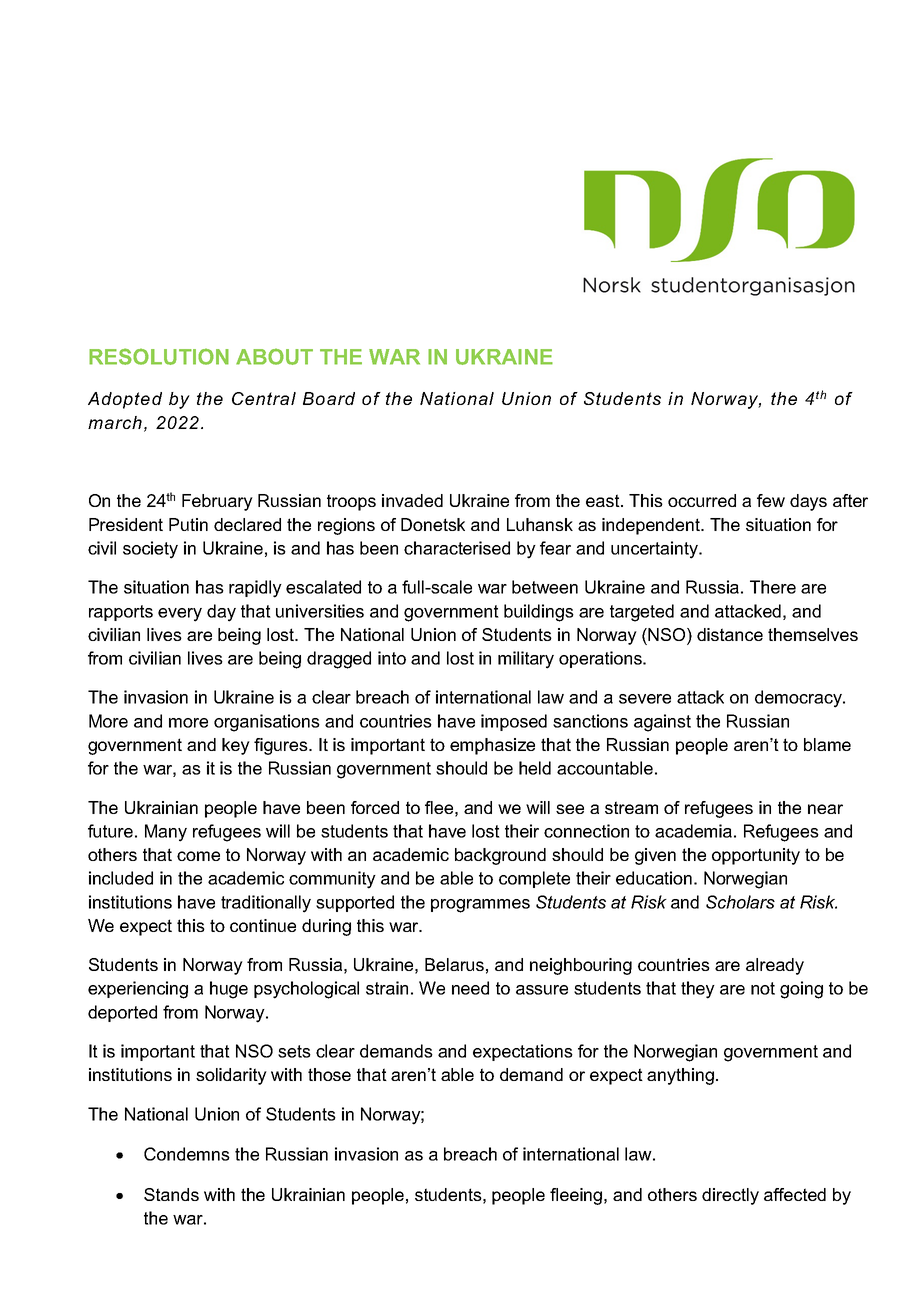 The height and width of the screenshot is (1308, 924). What do you see at coordinates (159, 356) in the screenshot?
I see `RESOLUTION` at bounding box center [159, 356].
